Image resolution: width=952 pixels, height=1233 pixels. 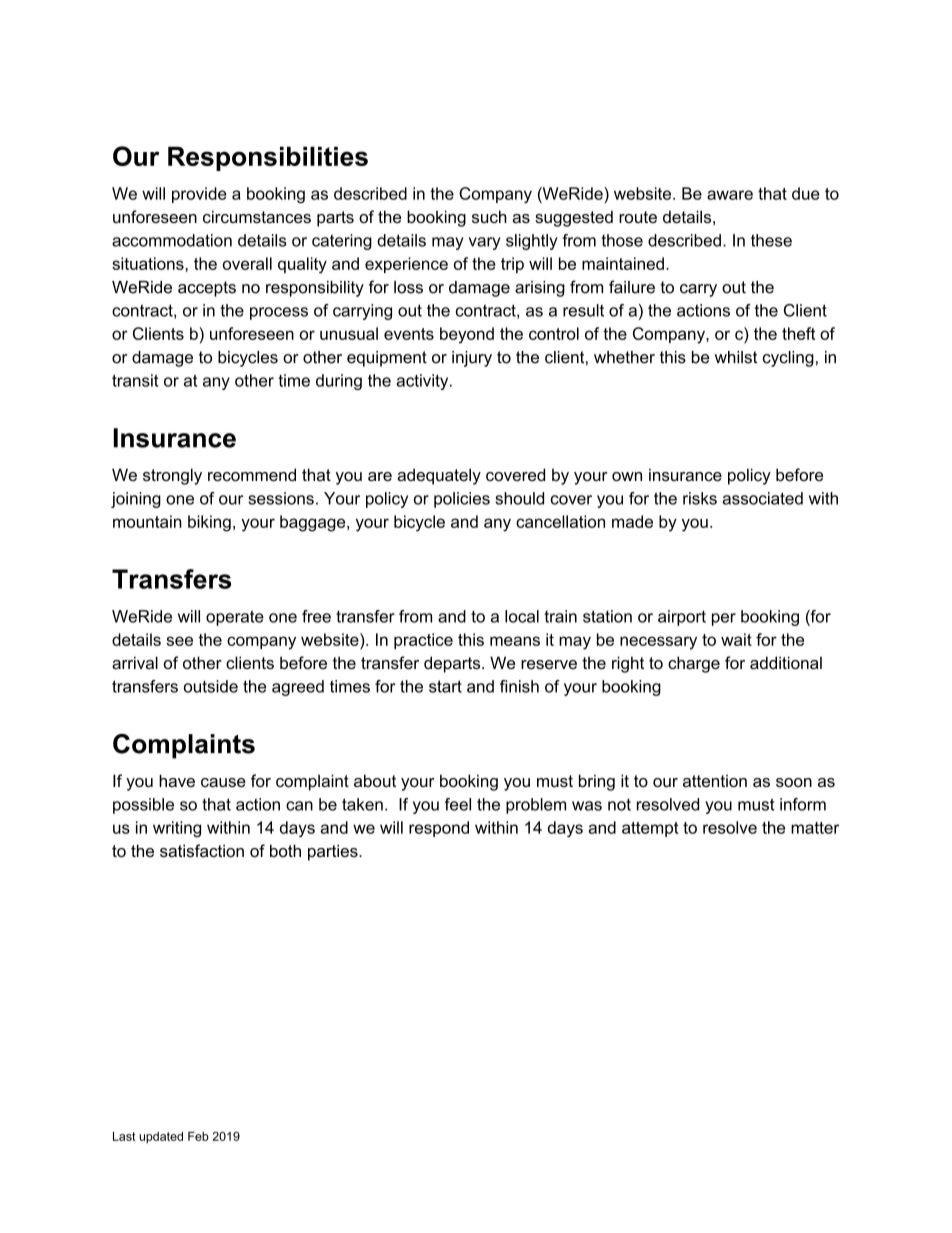 I want to click on such, so click(x=489, y=216).
